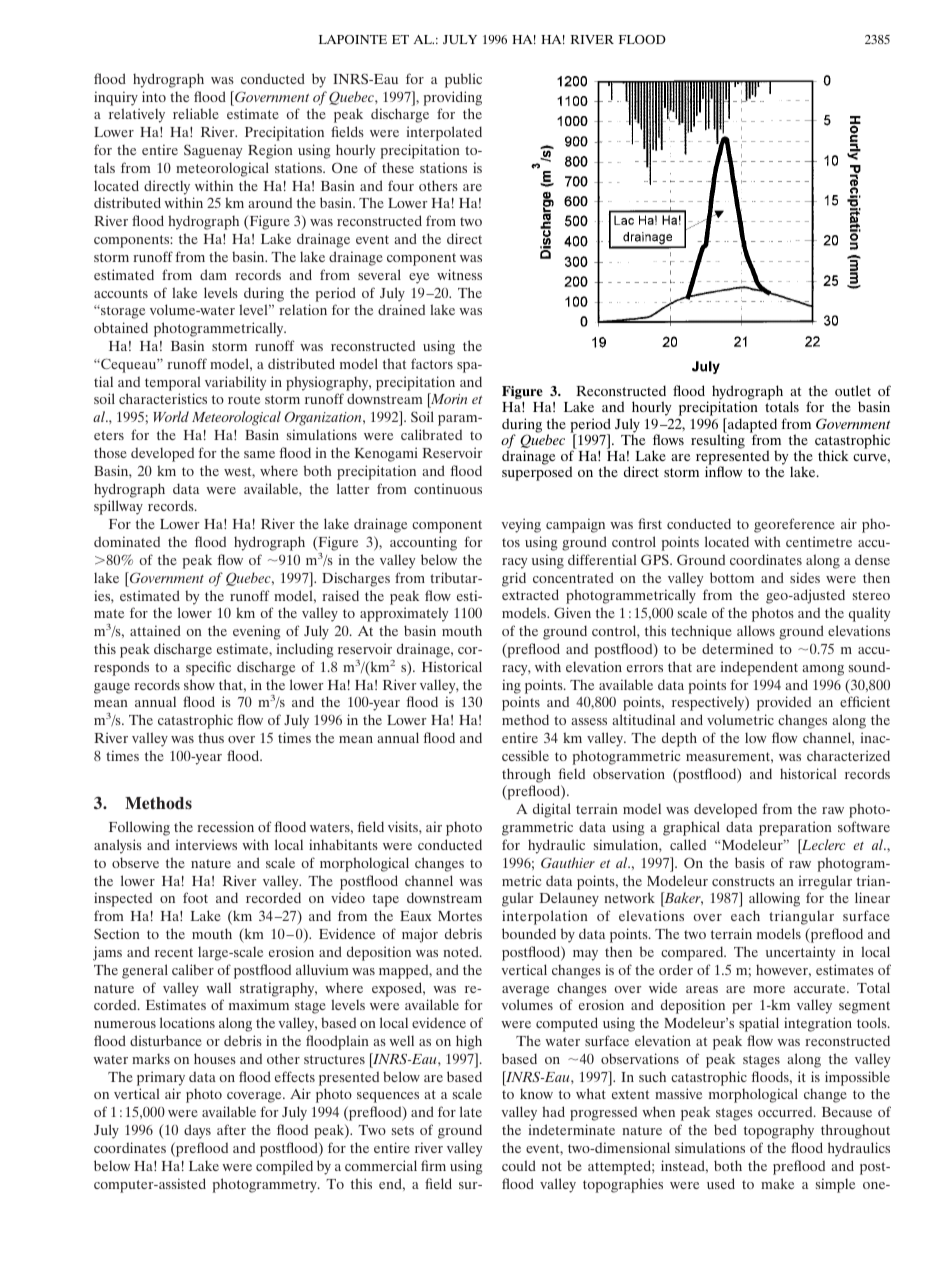 This screenshot has height=1283, width=952. What do you see at coordinates (197, 1131) in the screenshot?
I see `days` at bounding box center [197, 1131].
